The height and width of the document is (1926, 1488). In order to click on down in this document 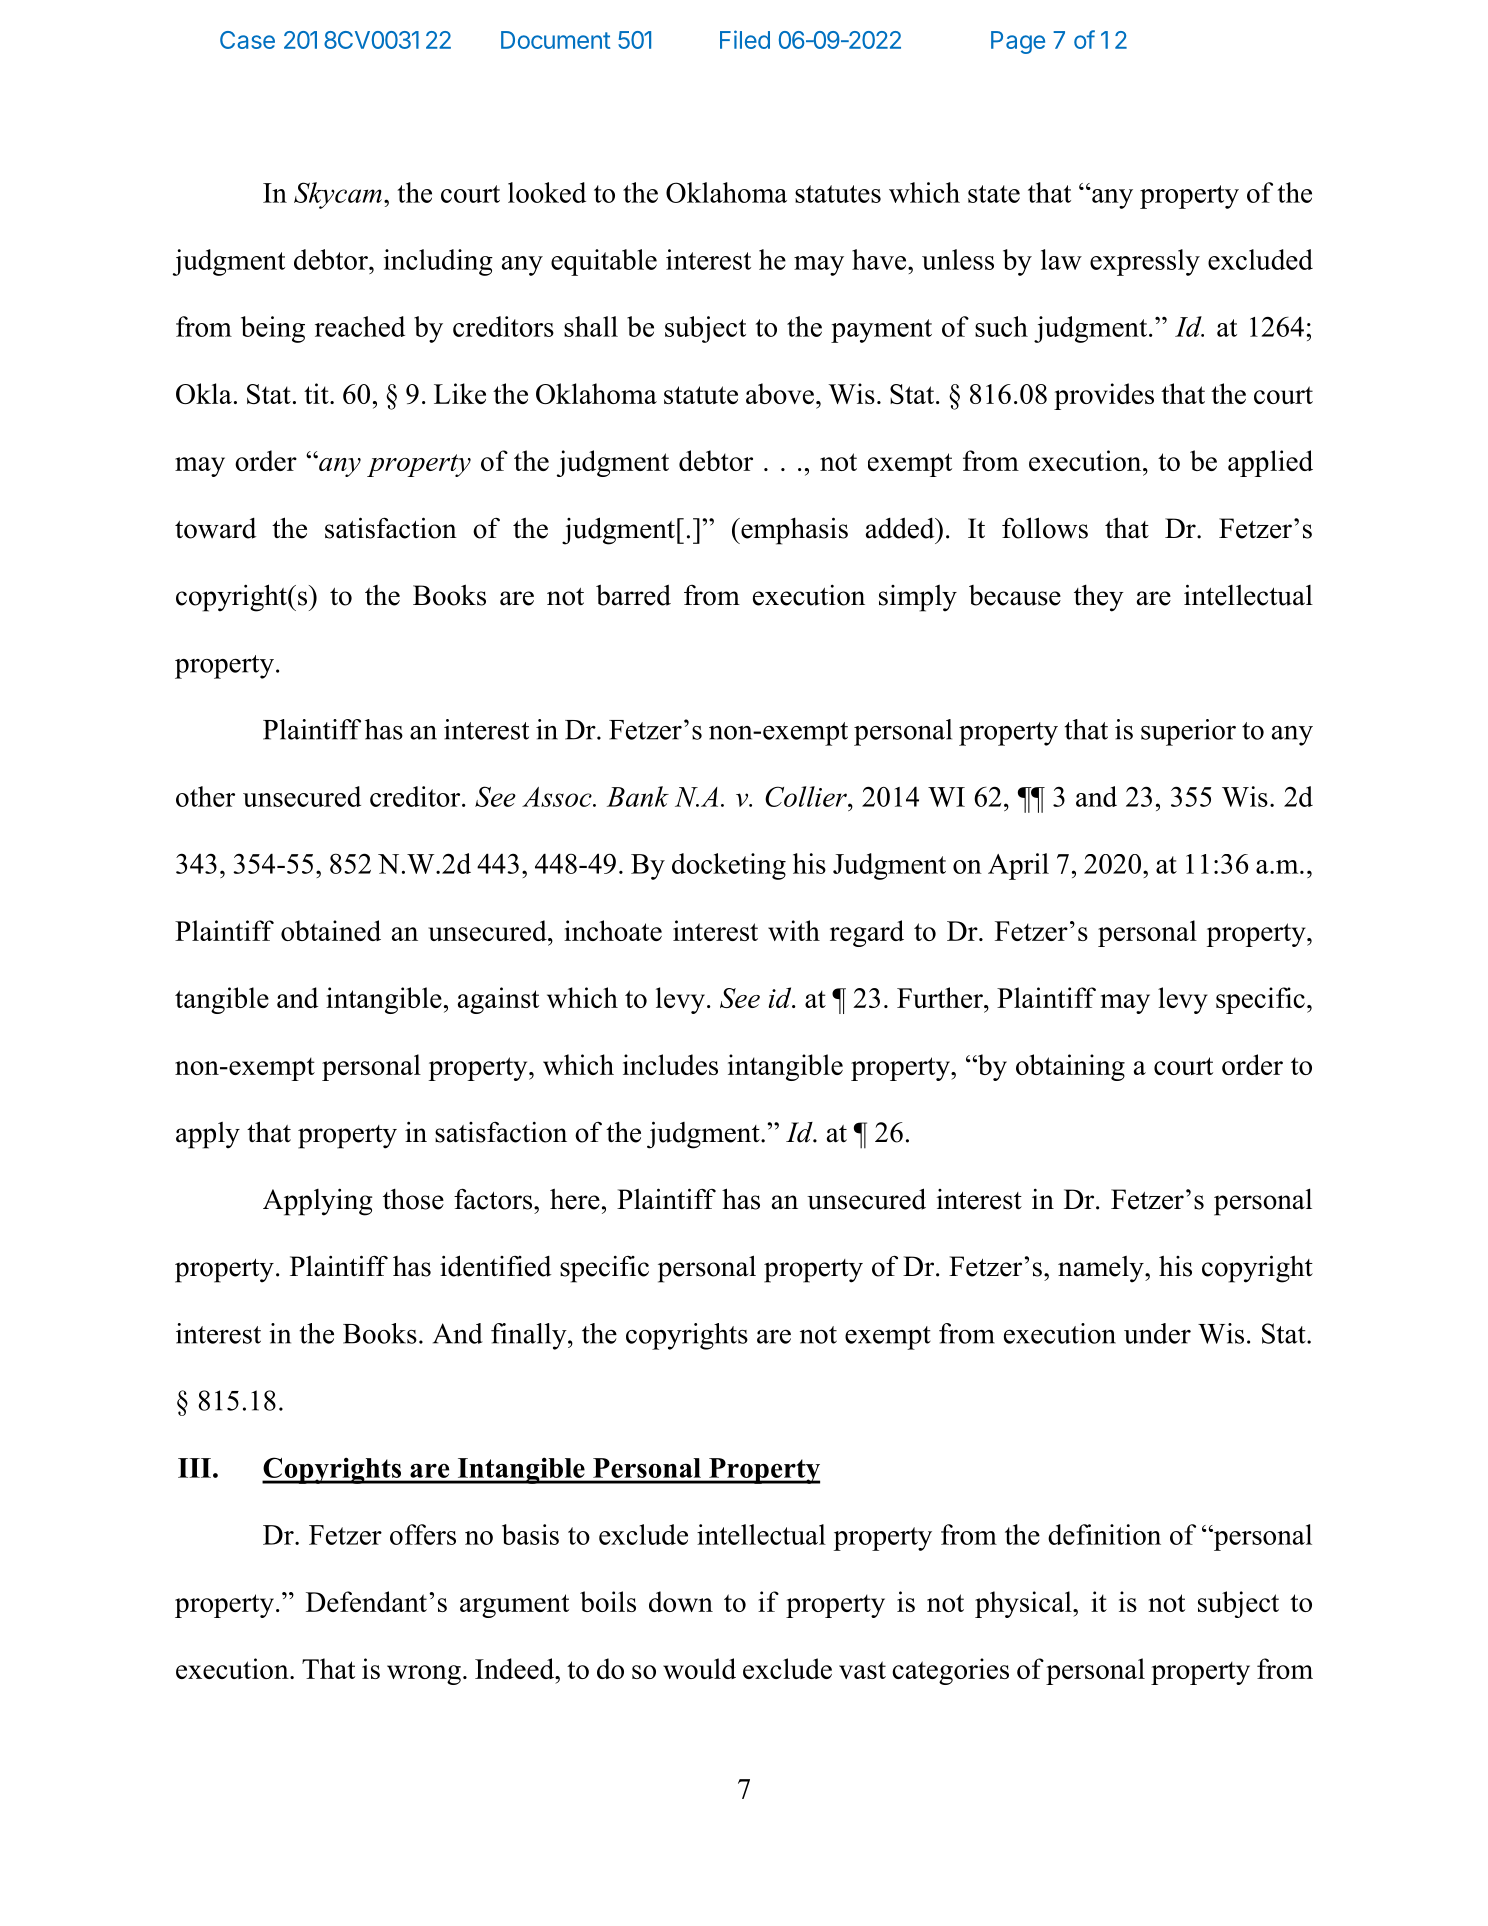, I will do `click(681, 1601)`.
